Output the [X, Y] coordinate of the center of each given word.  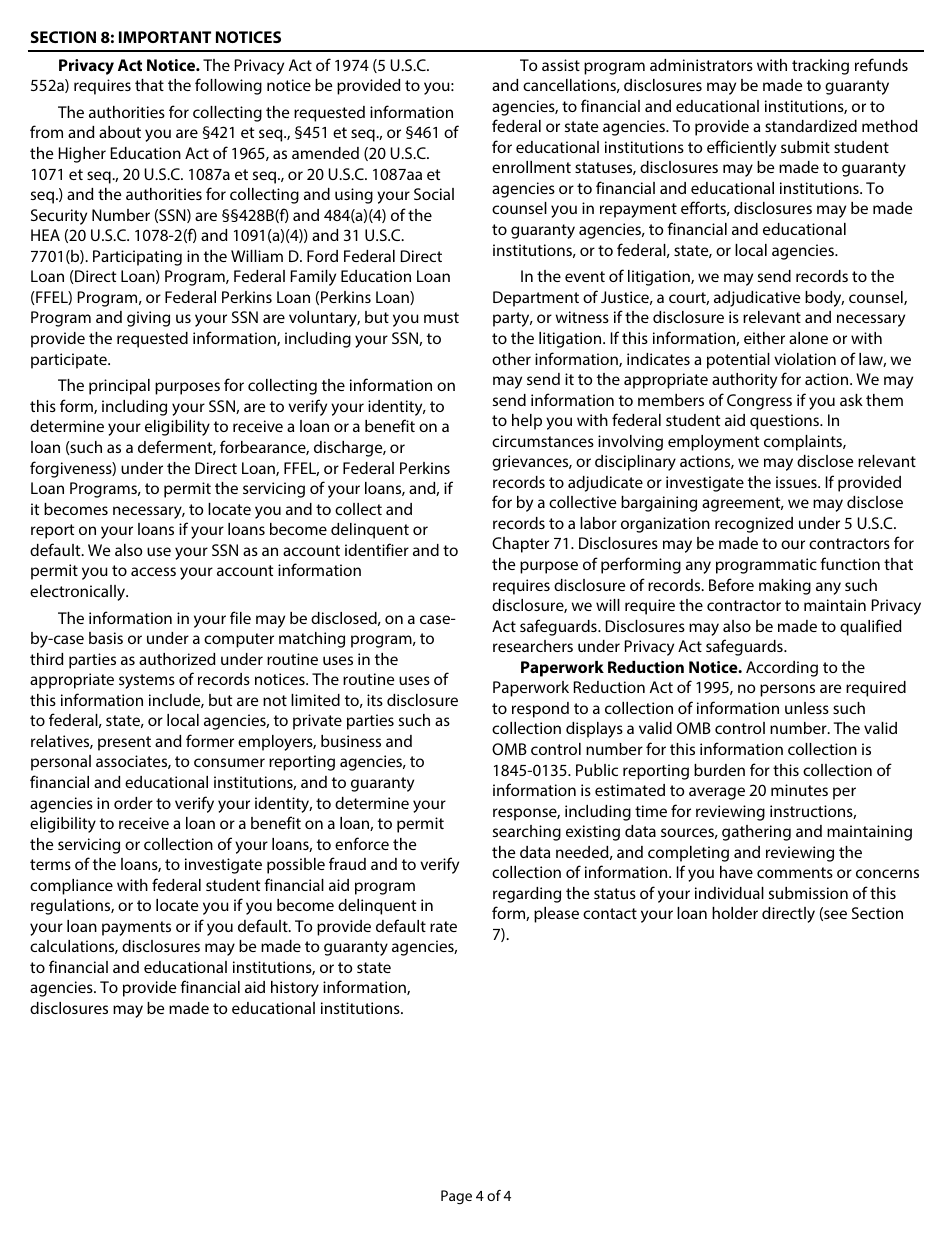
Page [456, 1197]
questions [786, 422]
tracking [820, 67]
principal [119, 387]
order [133, 803]
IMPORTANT [165, 37]
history [295, 989]
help [527, 422]
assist [561, 65]
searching [527, 833]
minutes [799, 790]
